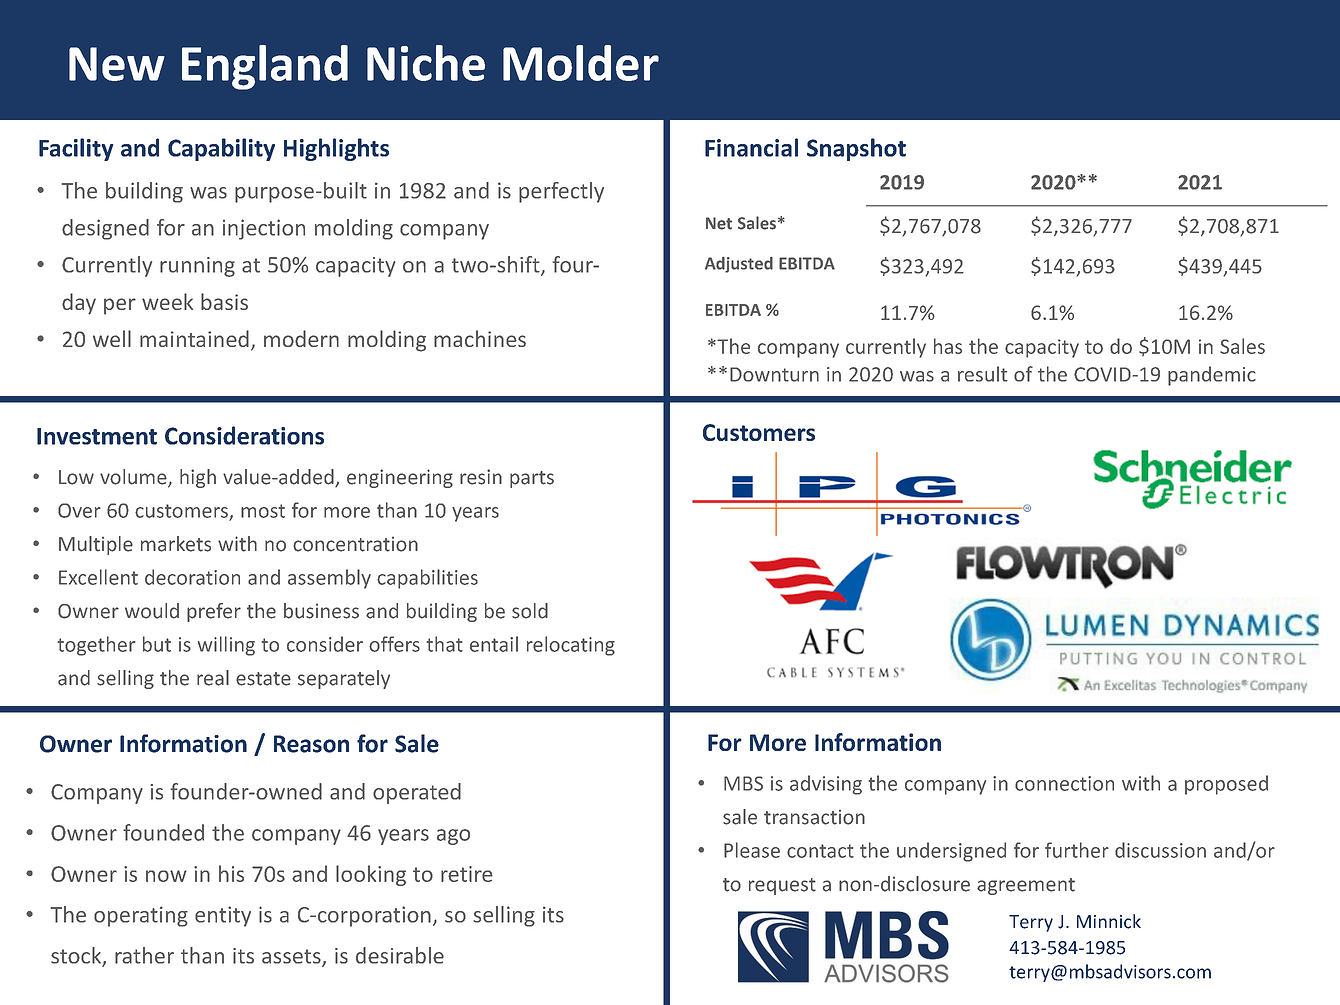 Image resolution: width=1340 pixels, height=1005 pixels. I want to click on result, so click(983, 374).
